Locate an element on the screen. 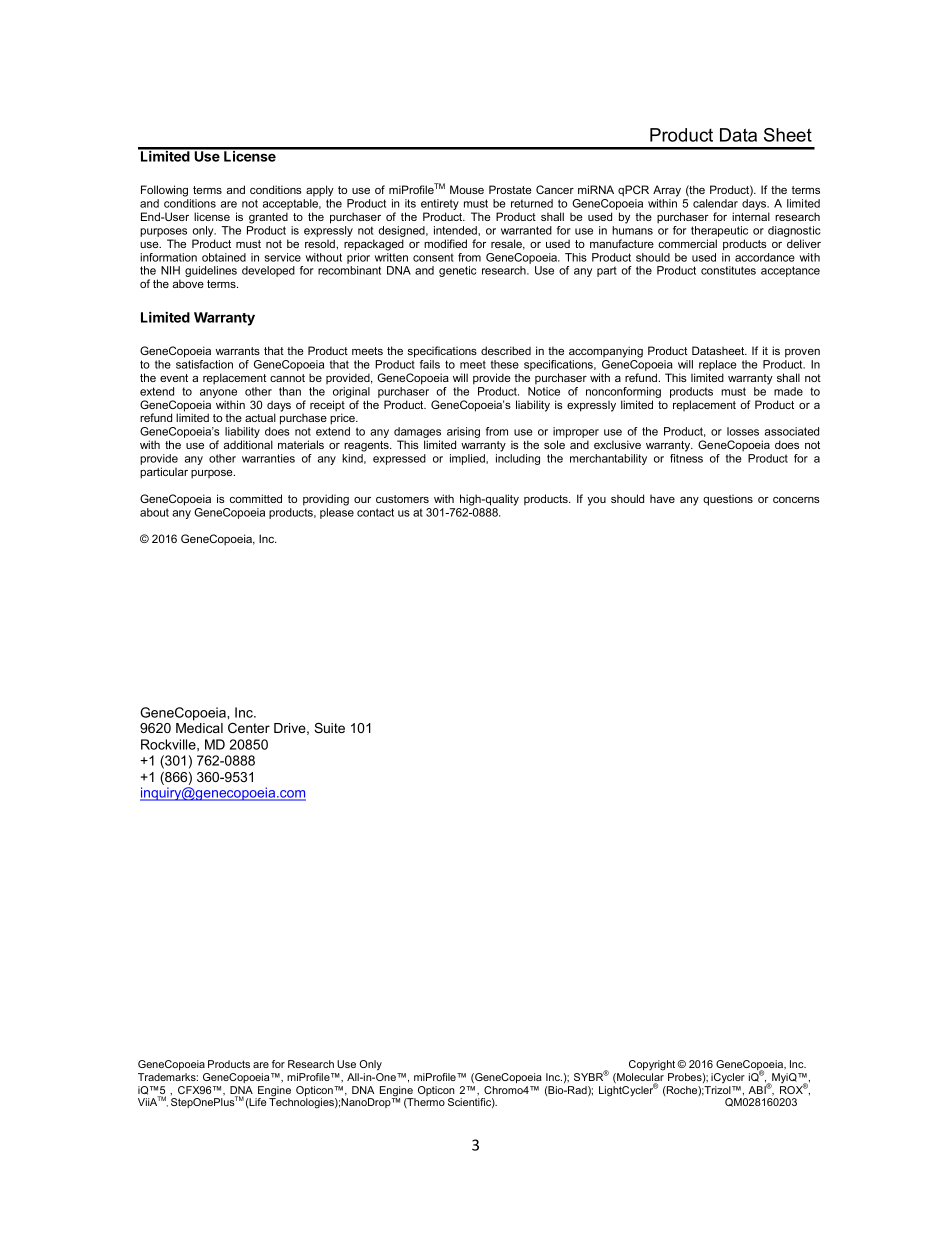 The width and height of the screenshot is (952, 1233). committed is located at coordinates (256, 498).
